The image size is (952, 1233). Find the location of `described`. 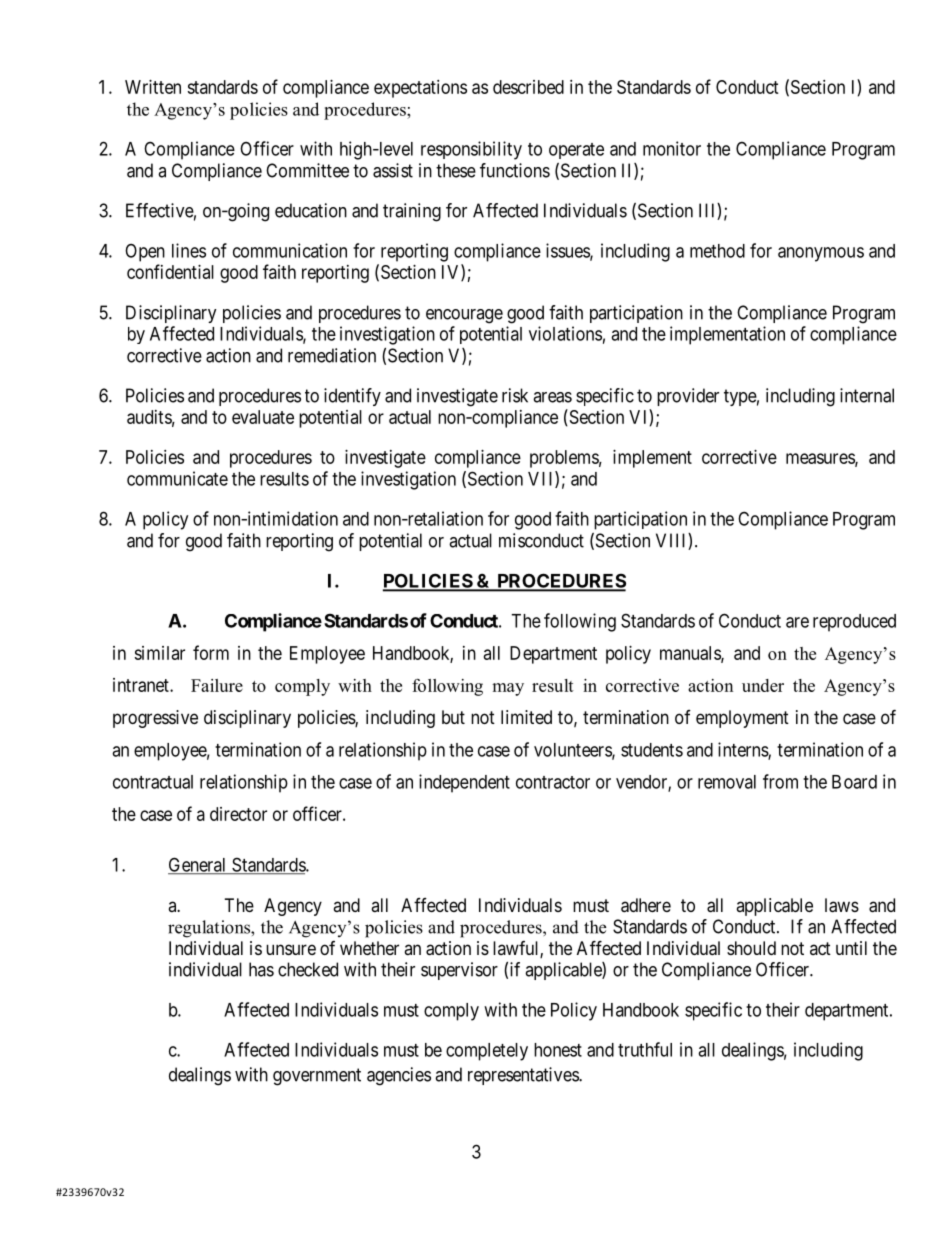

described is located at coordinates (528, 87).
